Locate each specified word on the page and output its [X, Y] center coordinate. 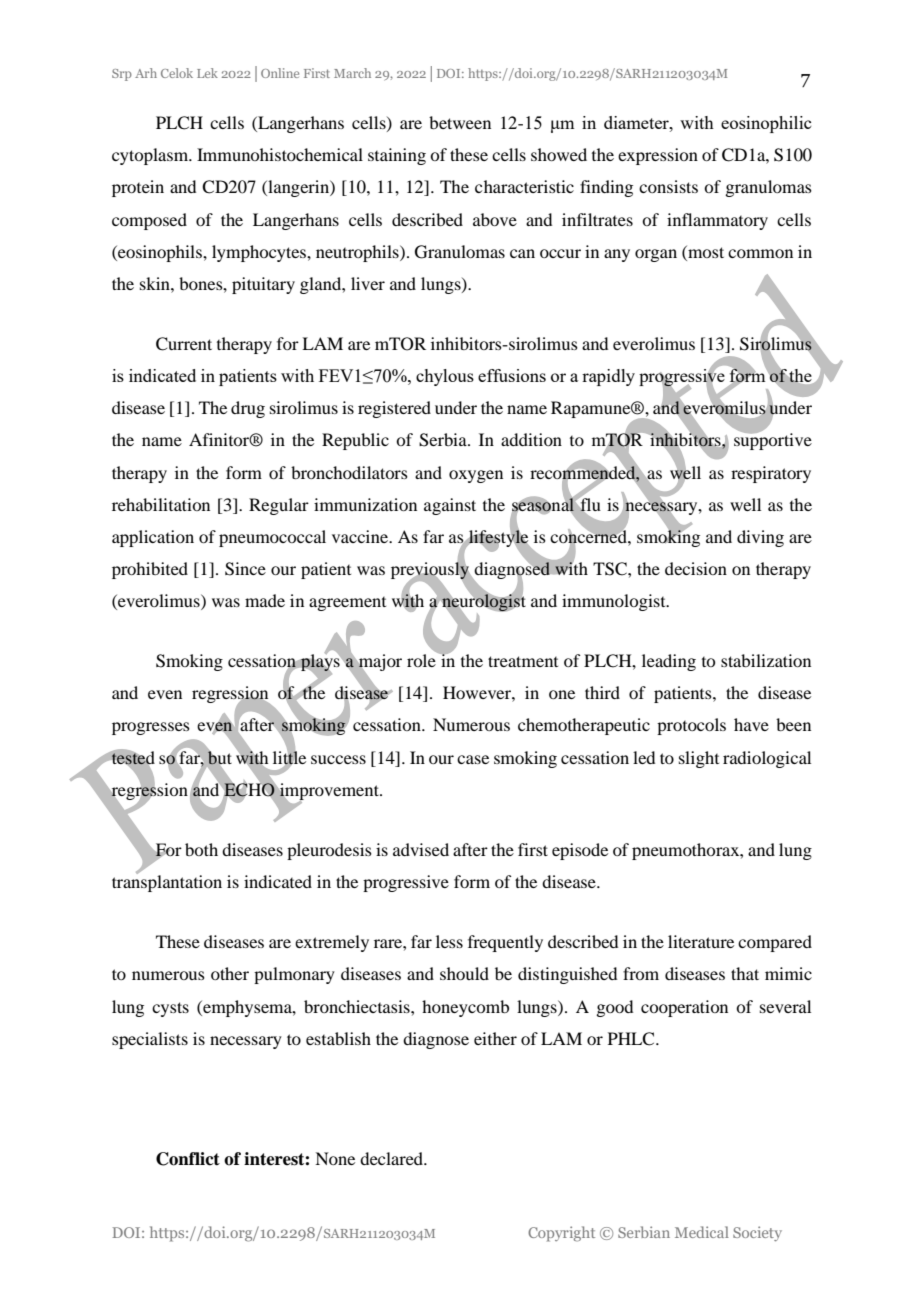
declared [393, 1158]
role [422, 659]
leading [669, 662]
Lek [207, 73]
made [265, 600]
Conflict [188, 1159]
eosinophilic [766, 124]
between [460, 122]
